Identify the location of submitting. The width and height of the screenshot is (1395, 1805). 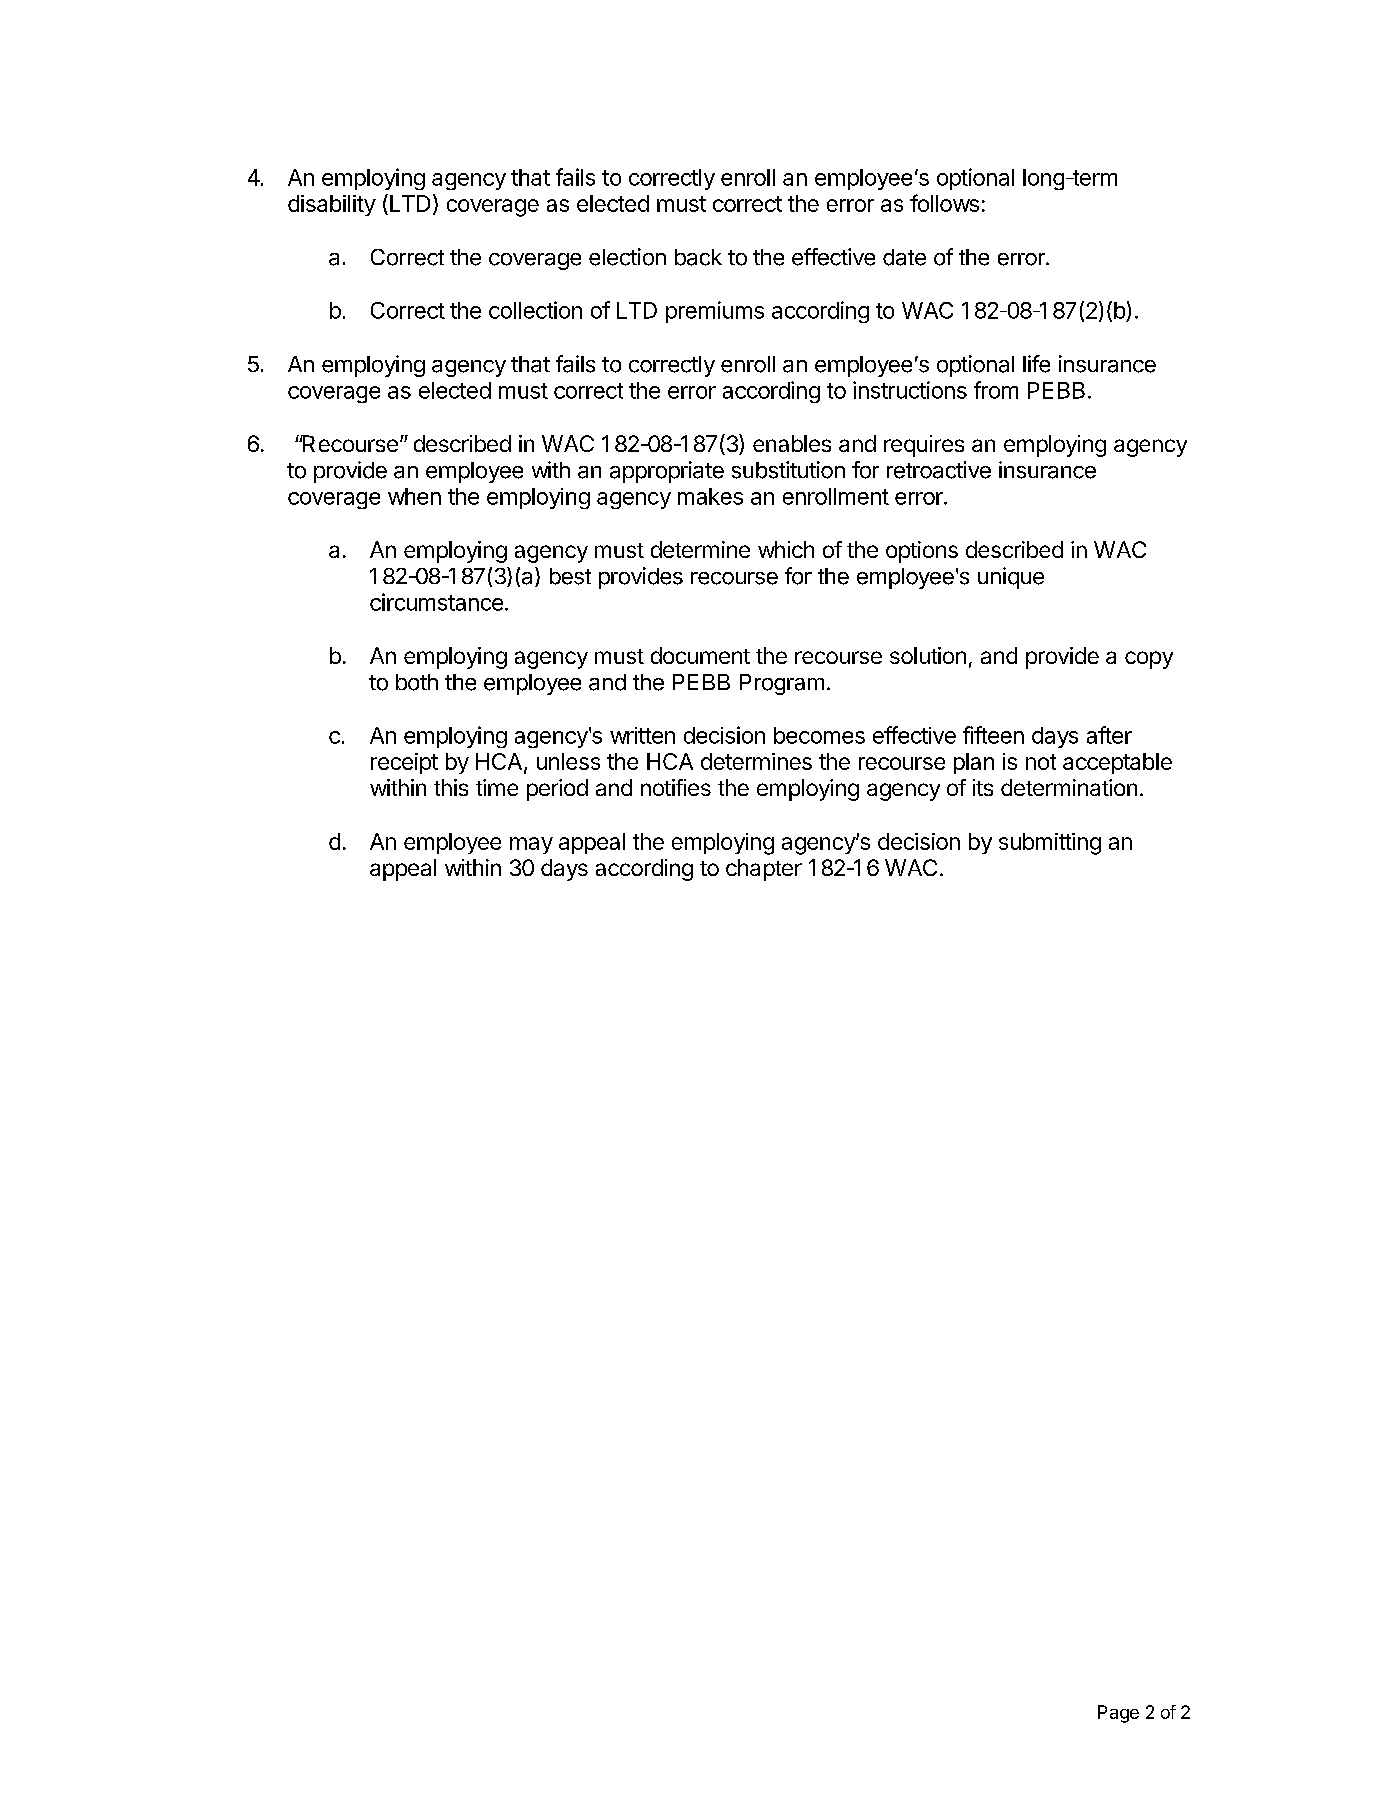
(1050, 844).
